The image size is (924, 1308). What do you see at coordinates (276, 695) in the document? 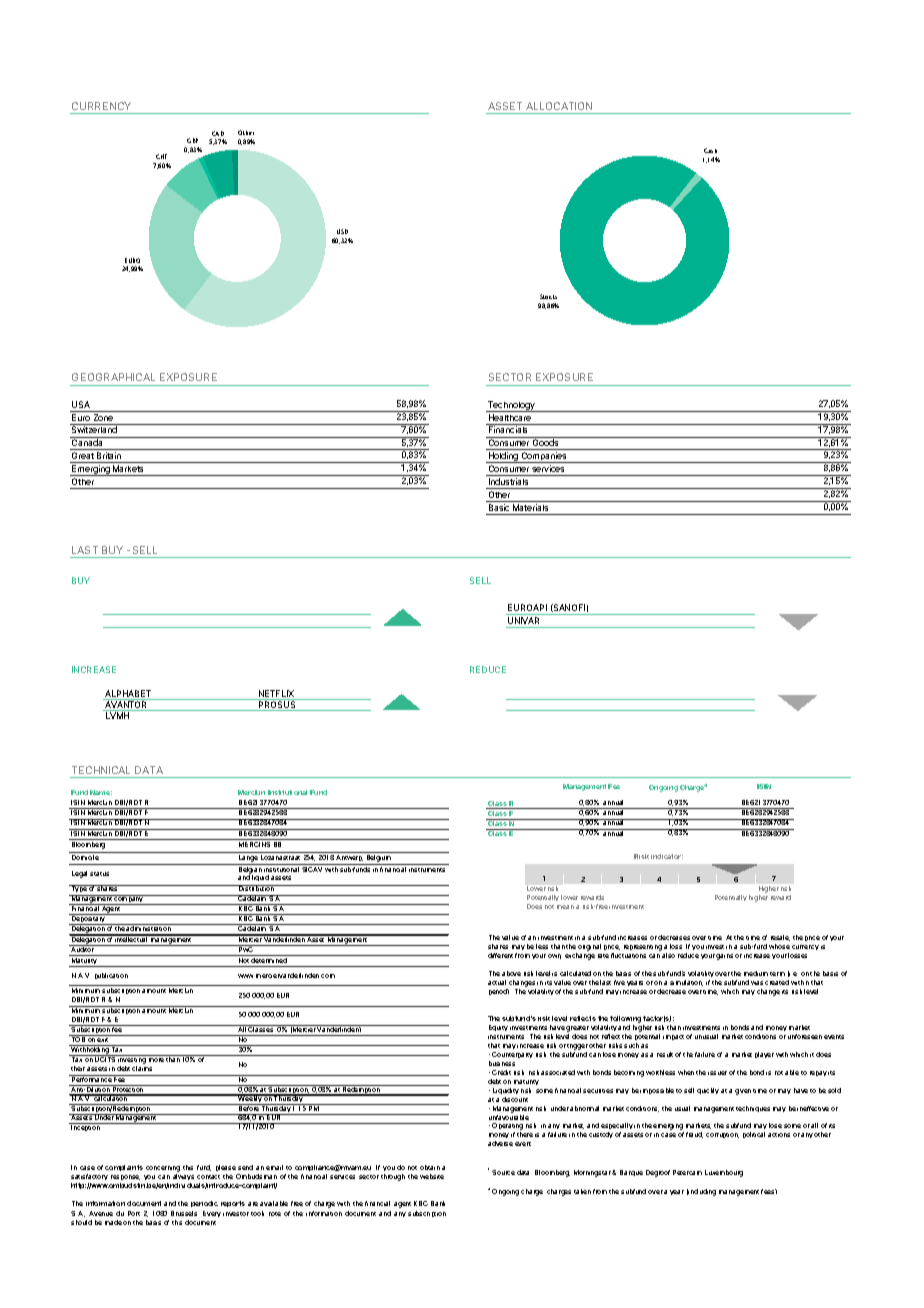
I see `NETFLIX` at bounding box center [276, 695].
